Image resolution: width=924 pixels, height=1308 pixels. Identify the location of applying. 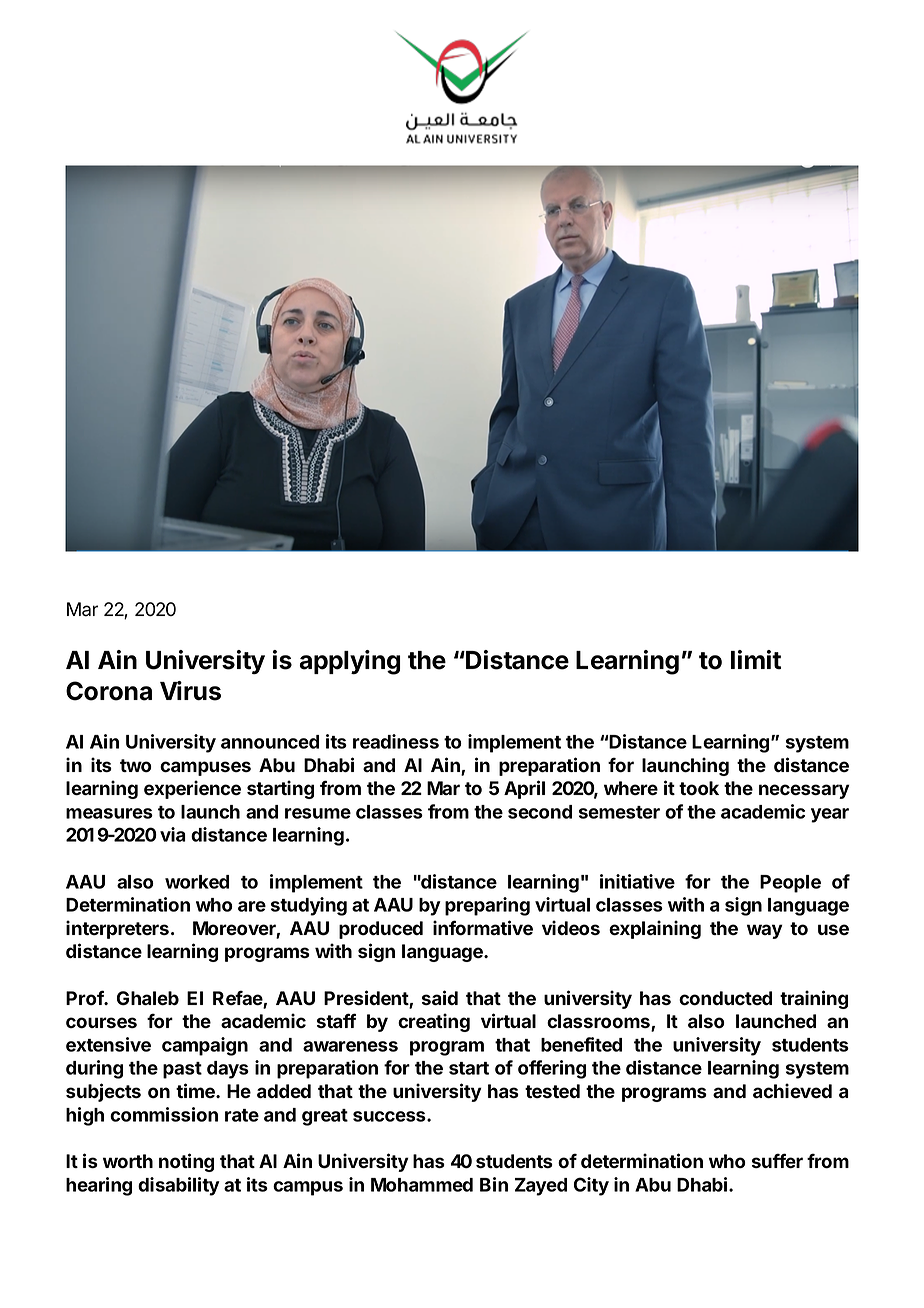
(349, 662).
